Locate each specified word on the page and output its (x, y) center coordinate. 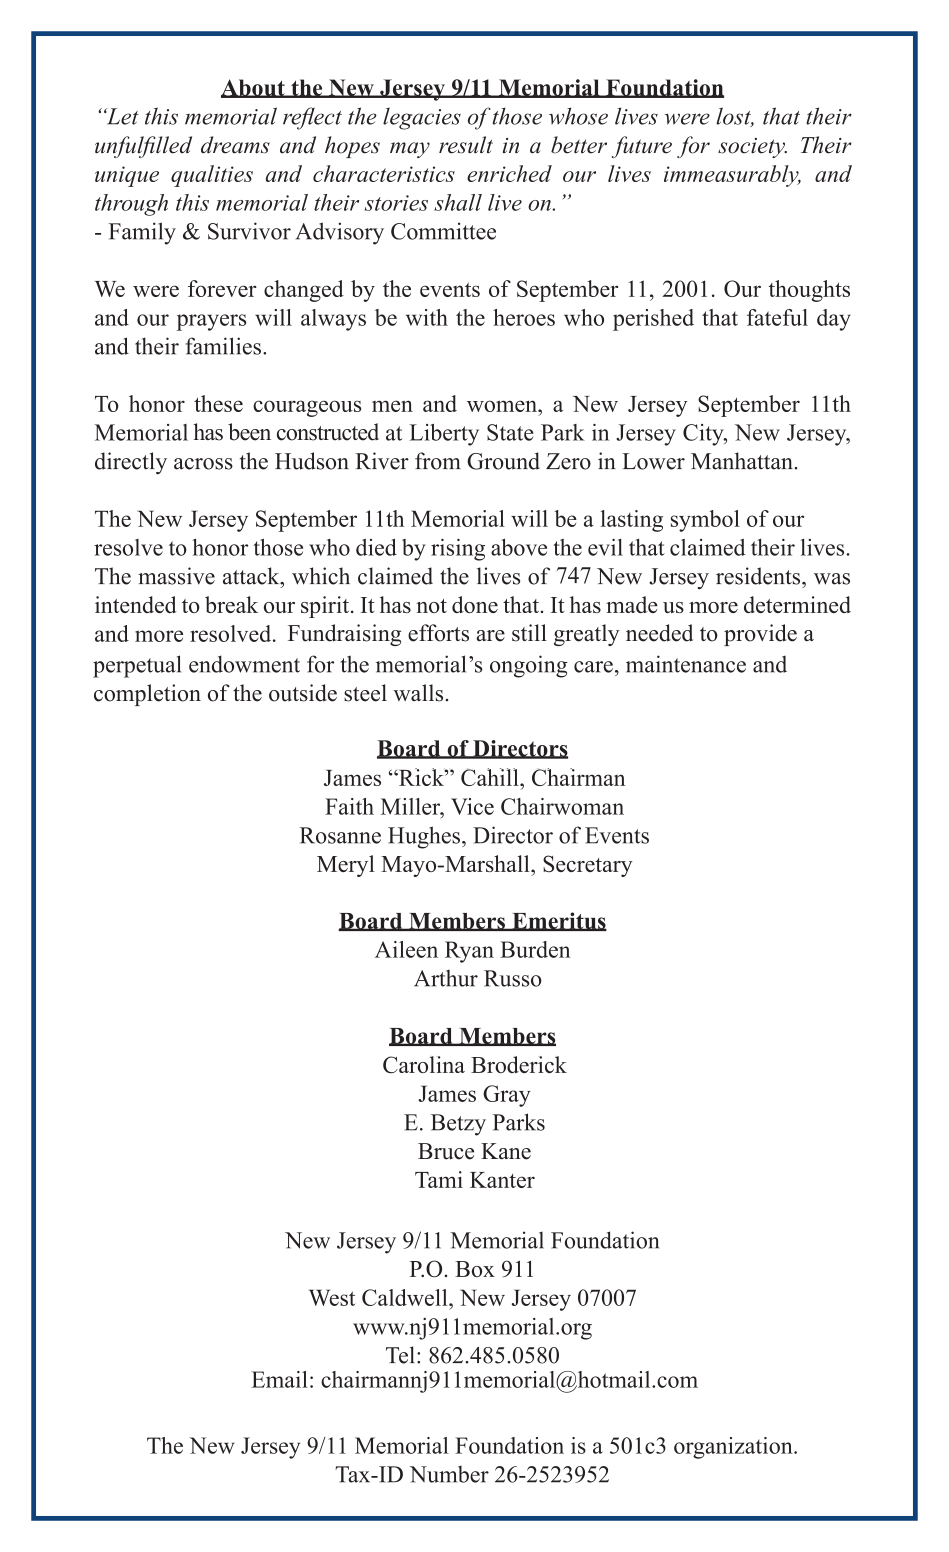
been (249, 432)
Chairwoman (562, 806)
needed (659, 633)
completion (147, 695)
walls (418, 693)
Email (279, 1379)
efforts (438, 633)
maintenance (686, 664)
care (593, 667)
